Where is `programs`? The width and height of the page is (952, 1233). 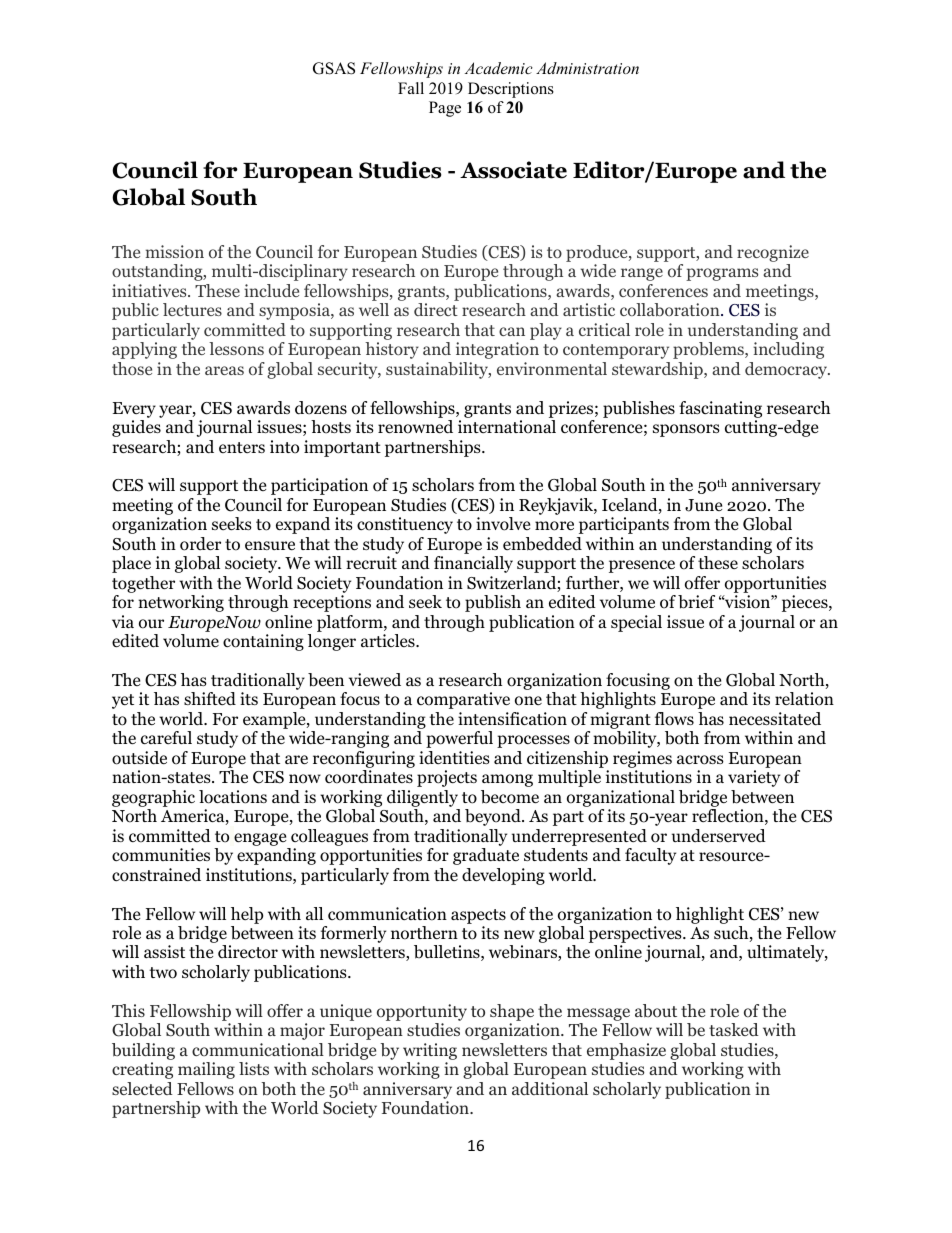 programs is located at coordinates (722, 274).
